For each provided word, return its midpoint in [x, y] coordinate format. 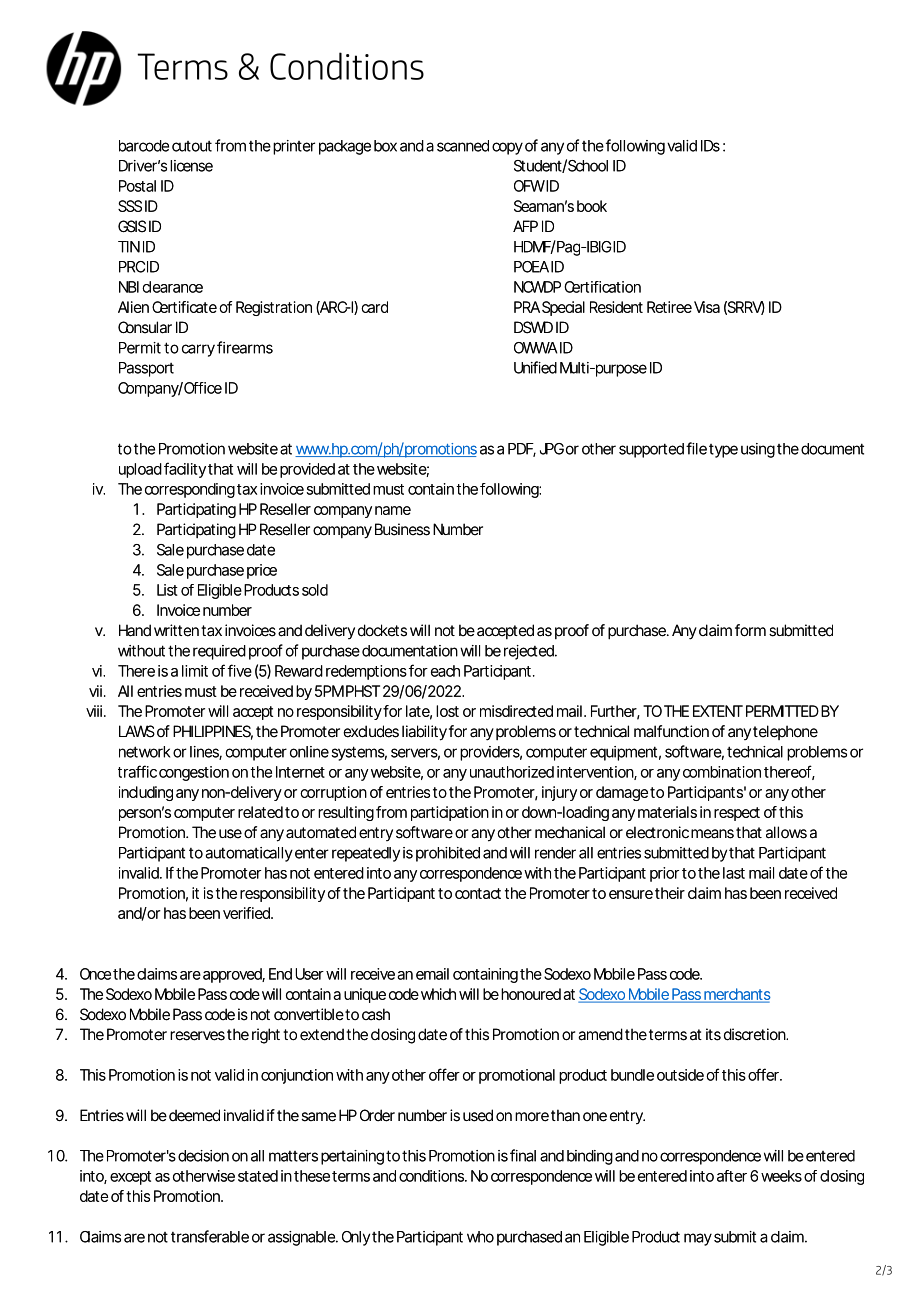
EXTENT [718, 711]
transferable [210, 1236]
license [191, 166]
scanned [463, 146]
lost [447, 711]
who [480, 1237]
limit [195, 671]
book [592, 206]
